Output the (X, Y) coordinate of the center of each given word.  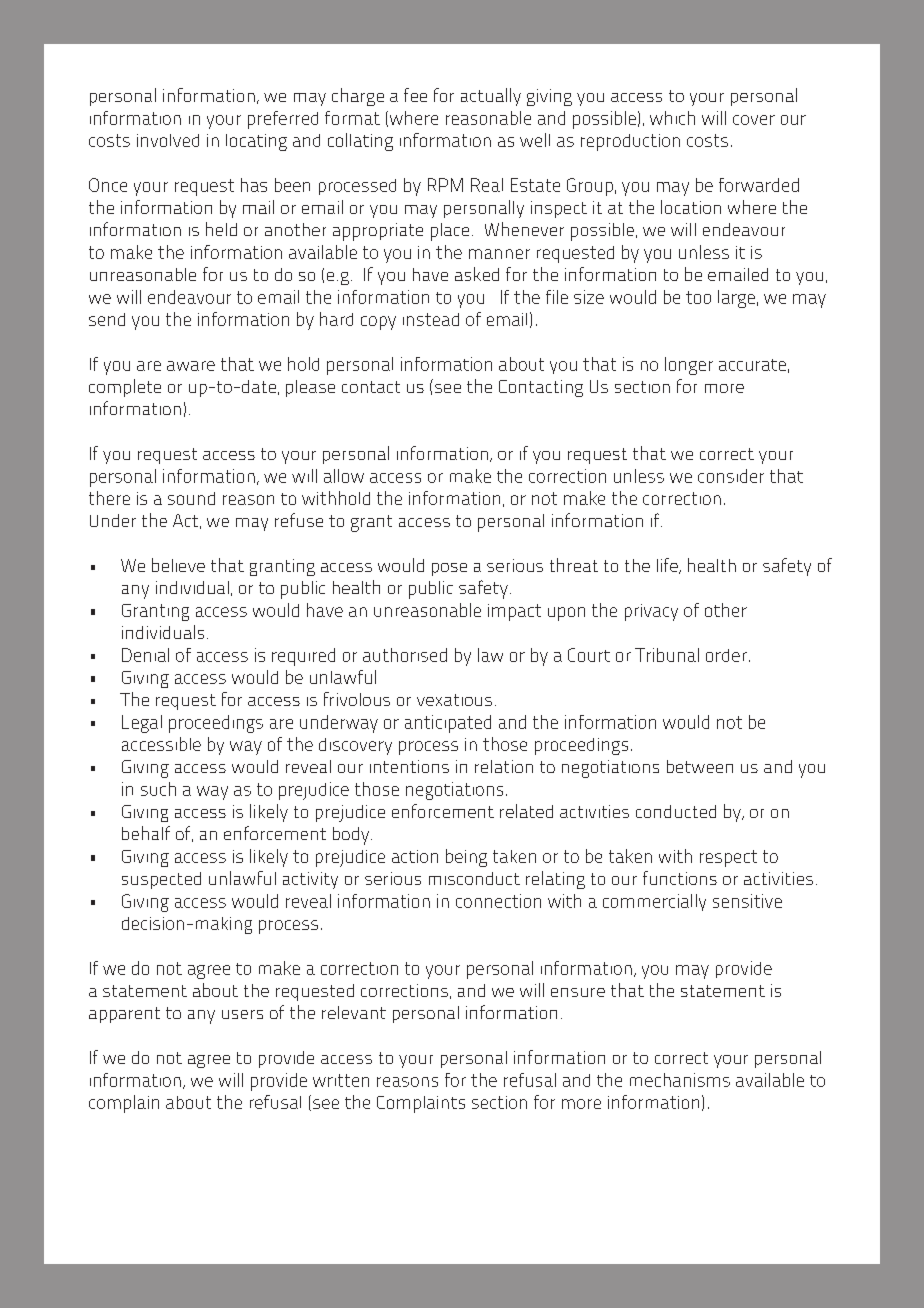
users (242, 1014)
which (672, 118)
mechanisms (680, 1080)
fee (415, 95)
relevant (354, 1012)
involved (168, 140)
